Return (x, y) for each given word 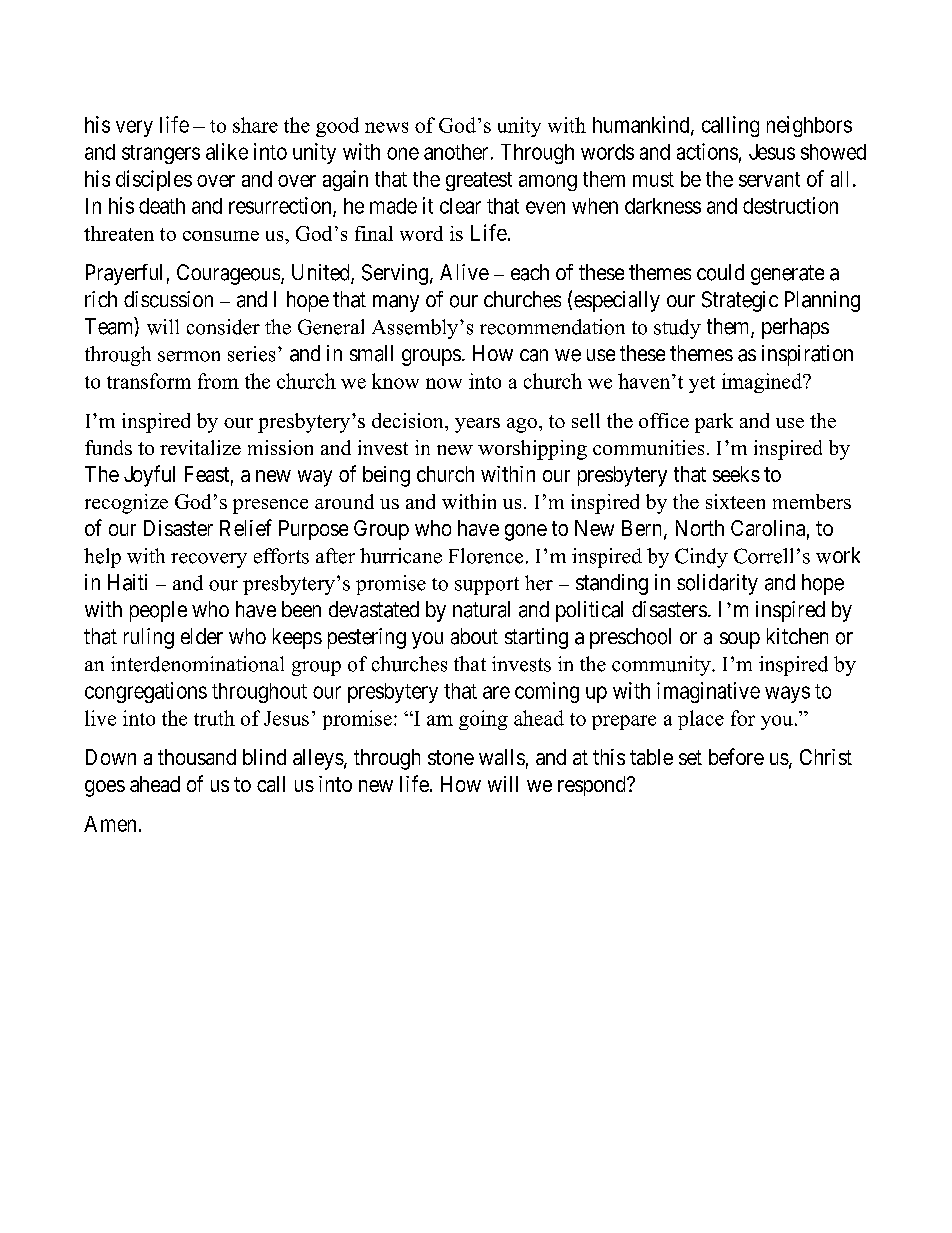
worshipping (532, 450)
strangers (161, 154)
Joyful (149, 476)
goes (105, 788)
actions (707, 151)
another (456, 152)
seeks (736, 474)
